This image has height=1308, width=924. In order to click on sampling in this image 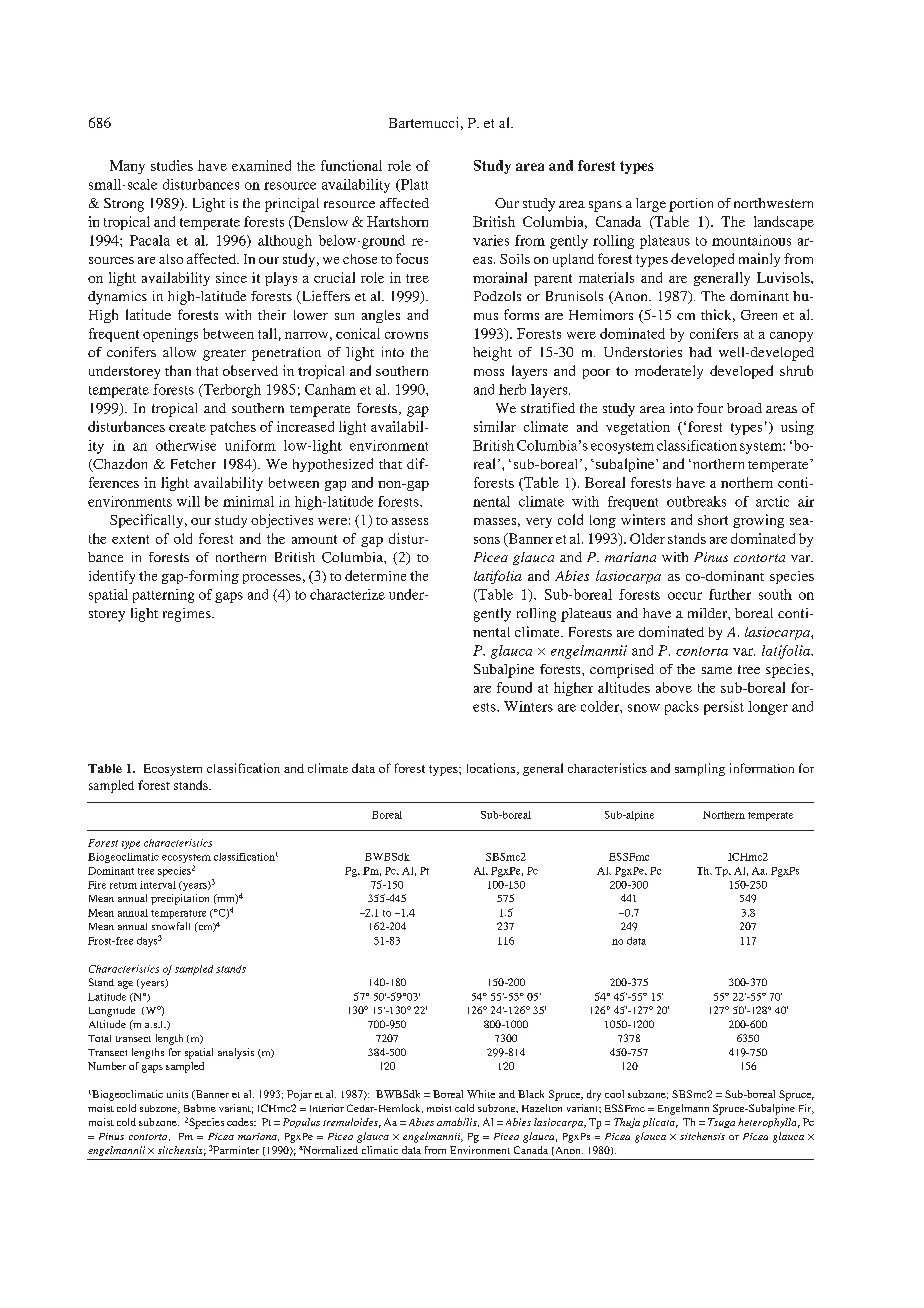, I will do `click(700, 769)`.
